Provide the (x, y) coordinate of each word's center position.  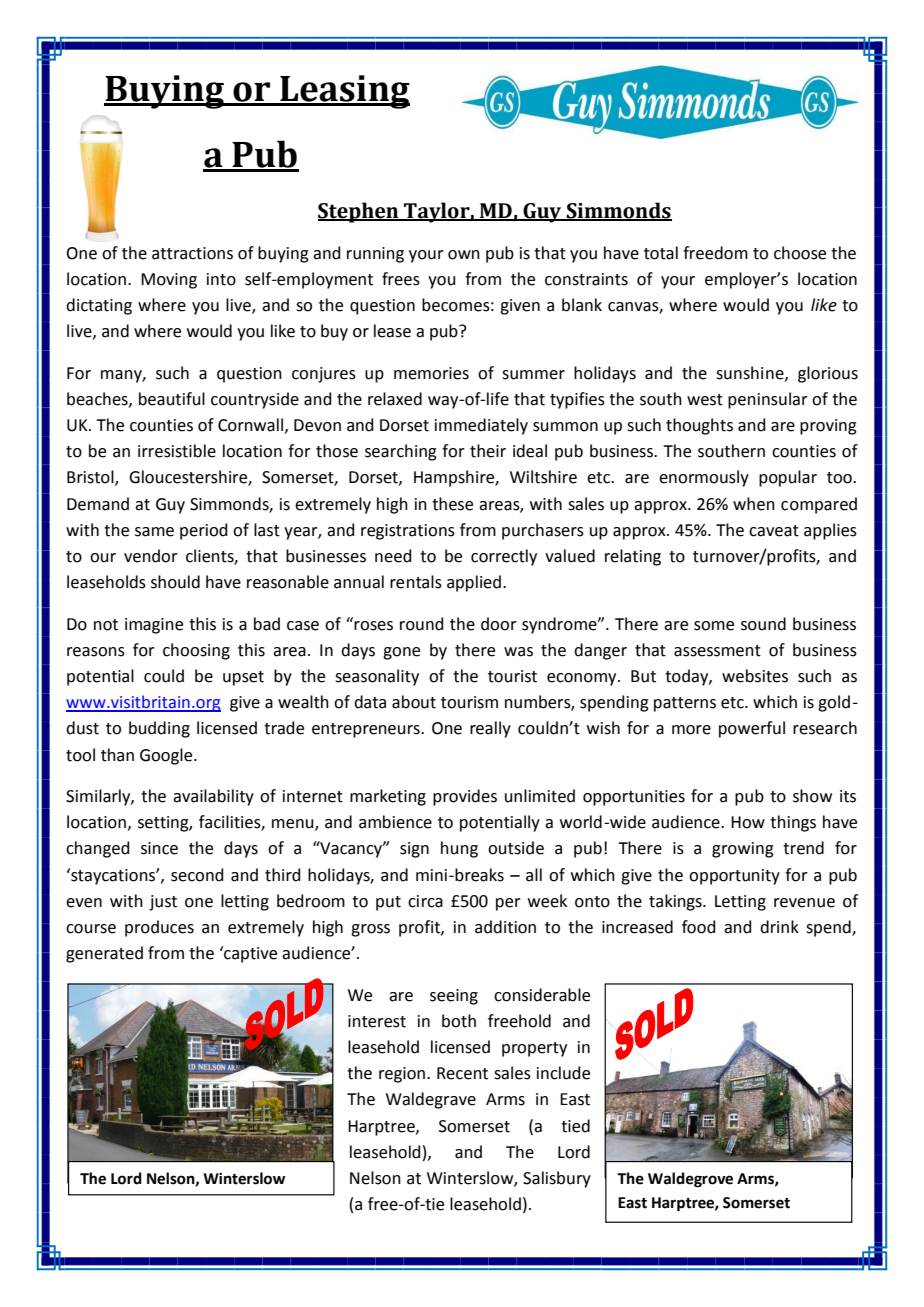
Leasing (344, 92)
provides (465, 797)
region (402, 1075)
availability (213, 797)
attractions (192, 253)
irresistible (177, 451)
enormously (704, 478)
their (488, 451)
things (793, 823)
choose (800, 253)
